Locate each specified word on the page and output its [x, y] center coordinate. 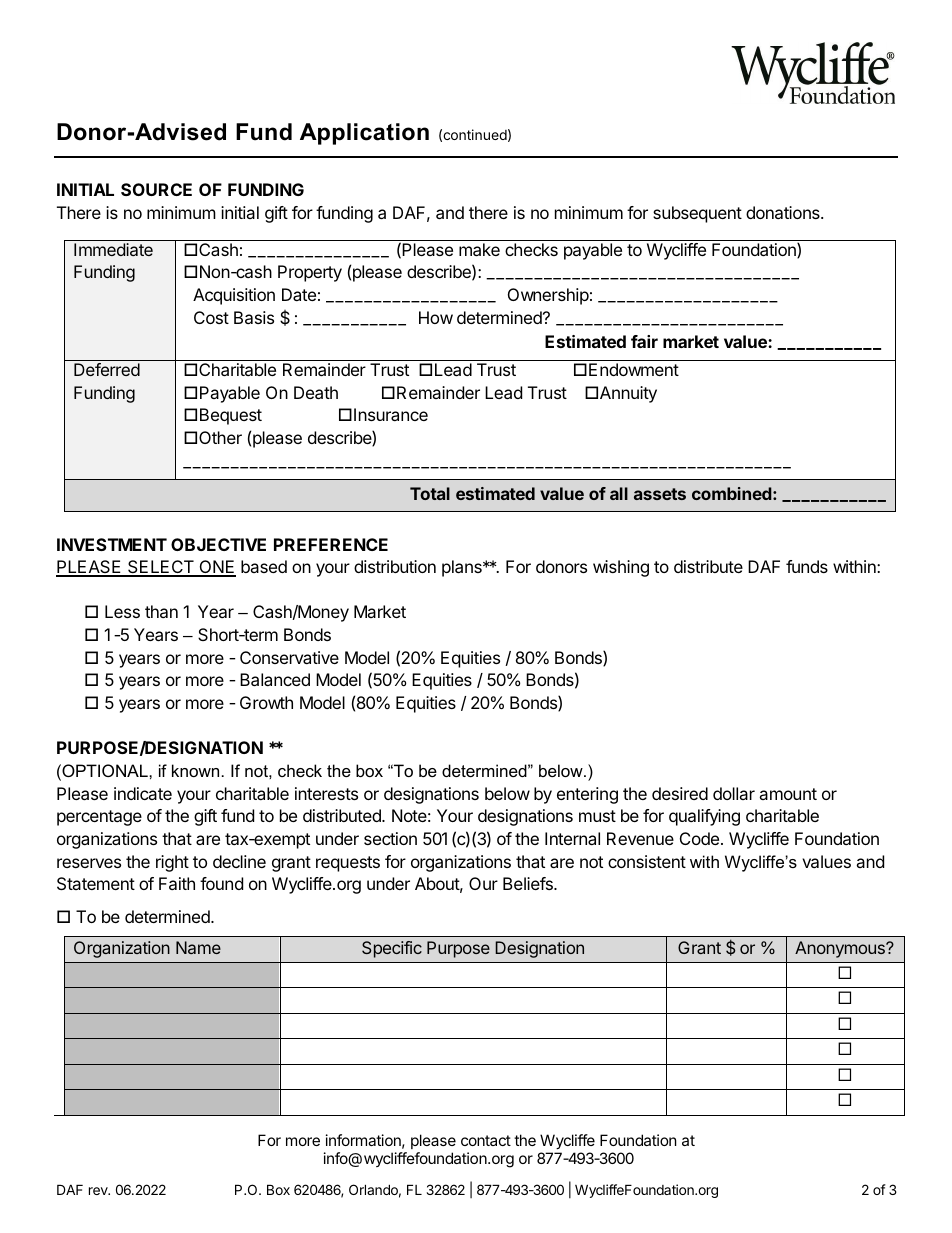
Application [364, 134]
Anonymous [841, 949]
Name [198, 947]
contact [486, 1140]
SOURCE [156, 189]
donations [784, 212]
